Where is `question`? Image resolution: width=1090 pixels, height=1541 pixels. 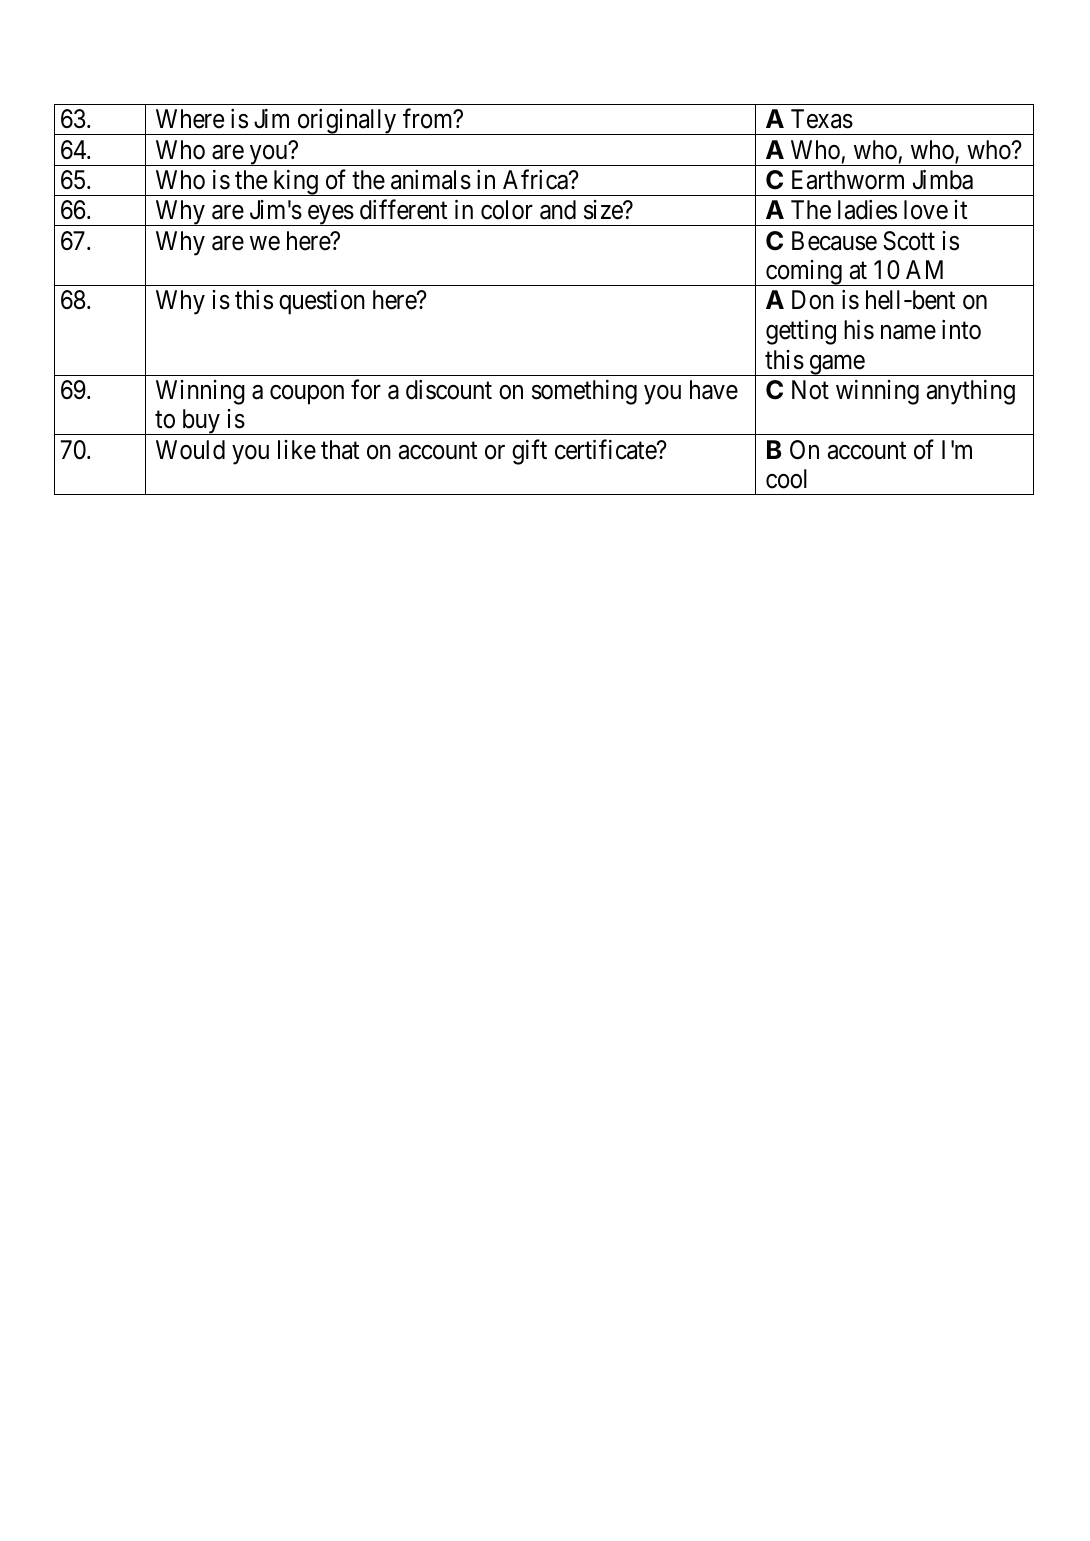 question is located at coordinates (322, 302).
